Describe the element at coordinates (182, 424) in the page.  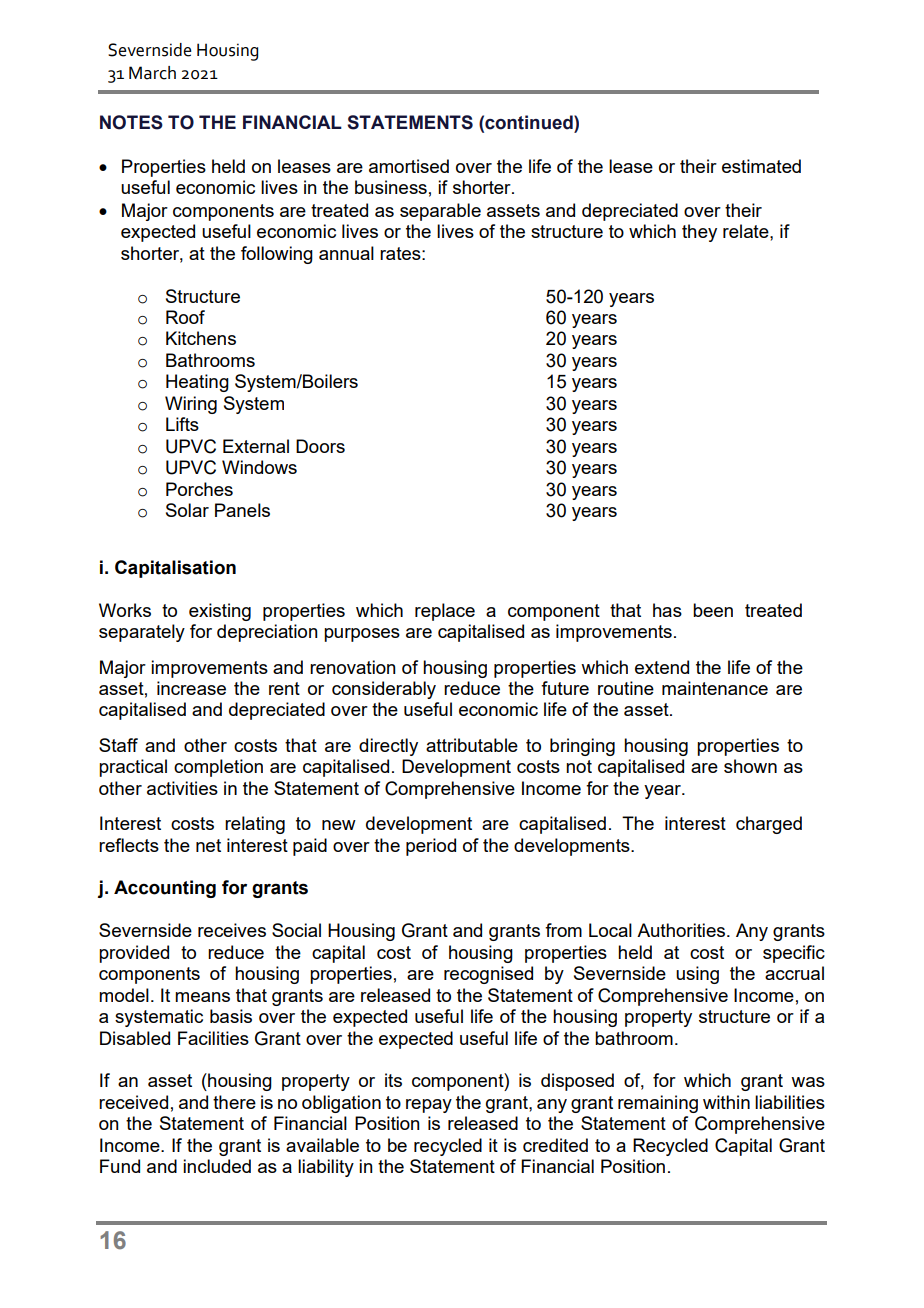
I see `Lifts` at that location.
